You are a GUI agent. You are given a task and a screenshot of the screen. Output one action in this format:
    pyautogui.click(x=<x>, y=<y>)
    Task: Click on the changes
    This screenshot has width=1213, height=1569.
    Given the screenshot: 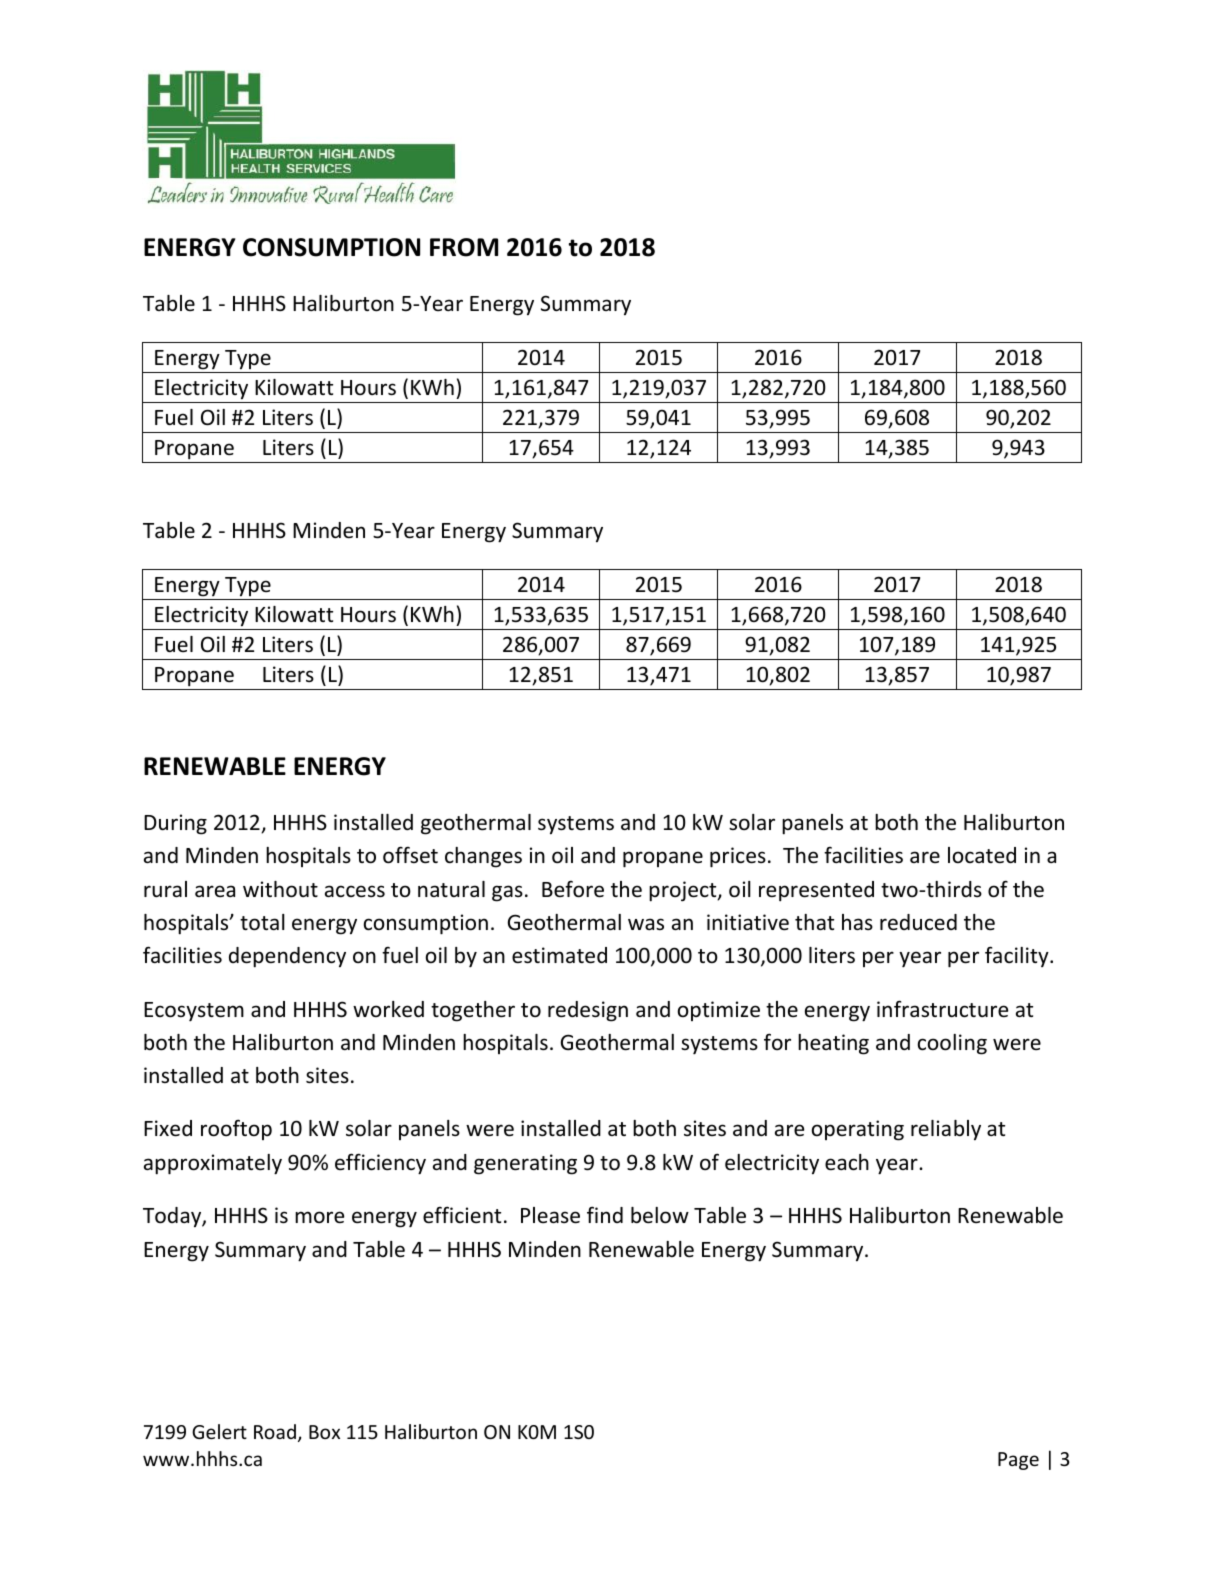 What is the action you would take?
    pyautogui.click(x=483, y=857)
